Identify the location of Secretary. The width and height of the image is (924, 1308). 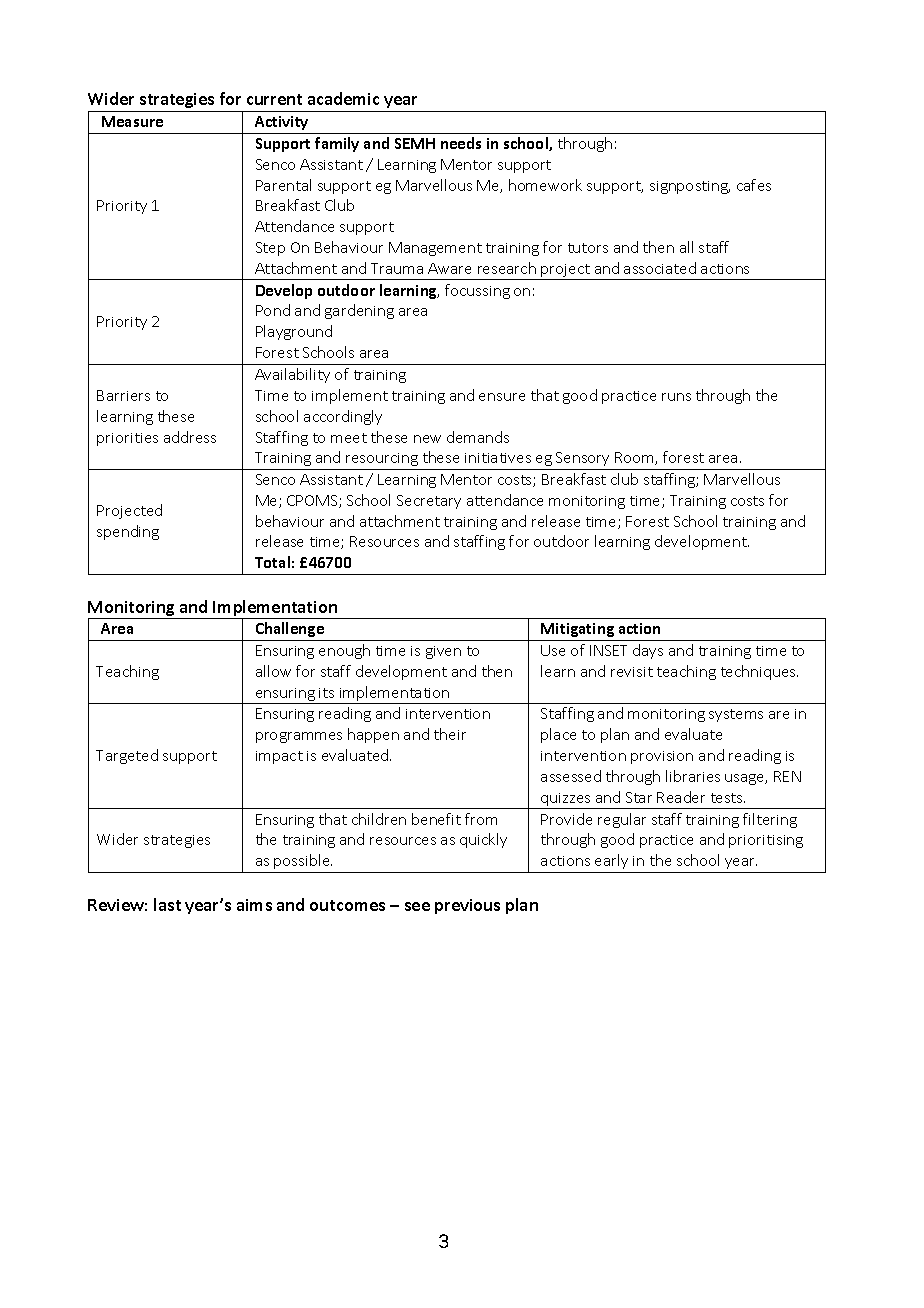
(429, 502).
